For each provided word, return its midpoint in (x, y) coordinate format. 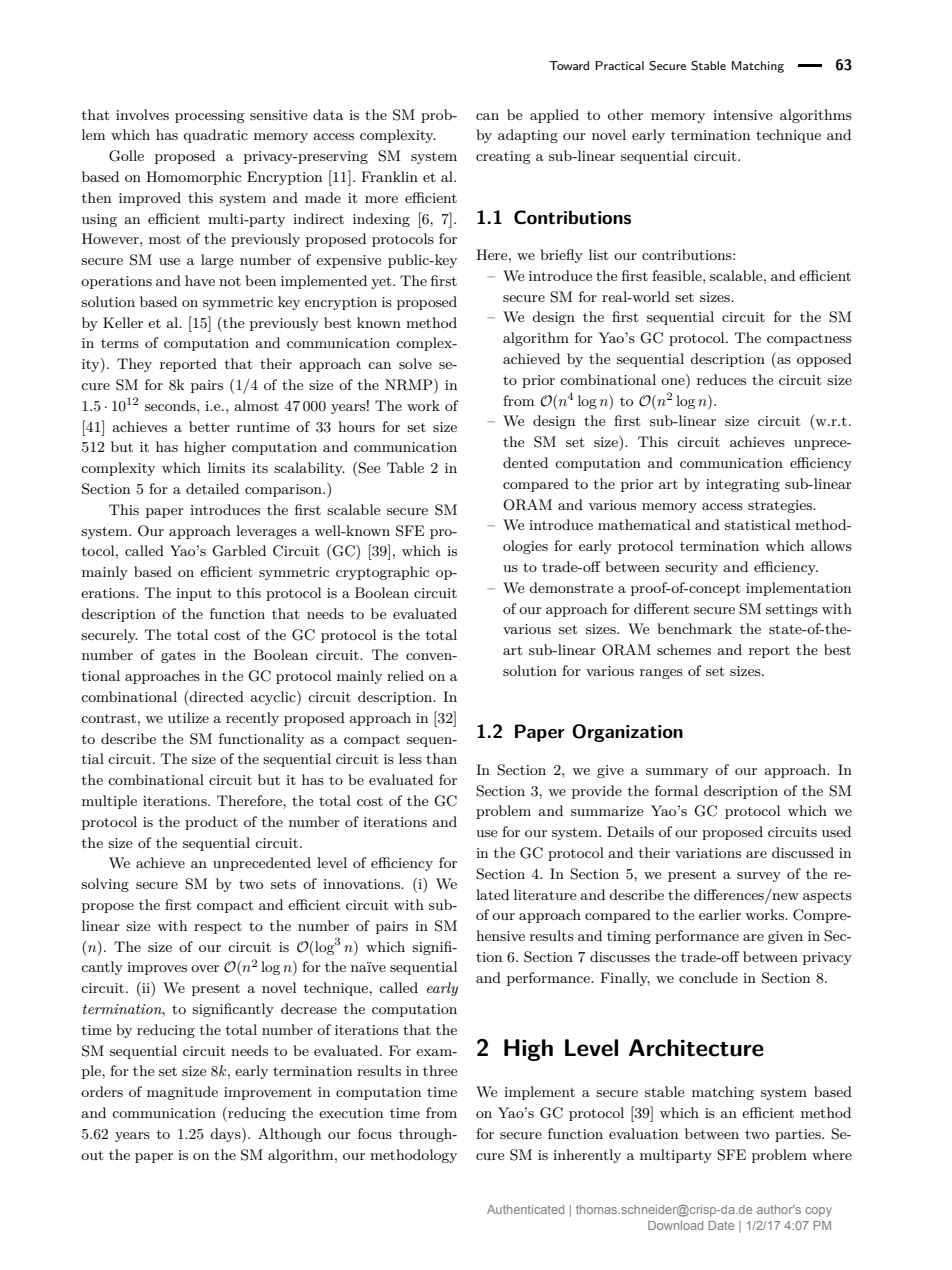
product (211, 823)
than (441, 758)
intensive (742, 115)
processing (210, 116)
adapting (528, 136)
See (369, 468)
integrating (743, 485)
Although (289, 1135)
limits (226, 467)
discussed (803, 852)
